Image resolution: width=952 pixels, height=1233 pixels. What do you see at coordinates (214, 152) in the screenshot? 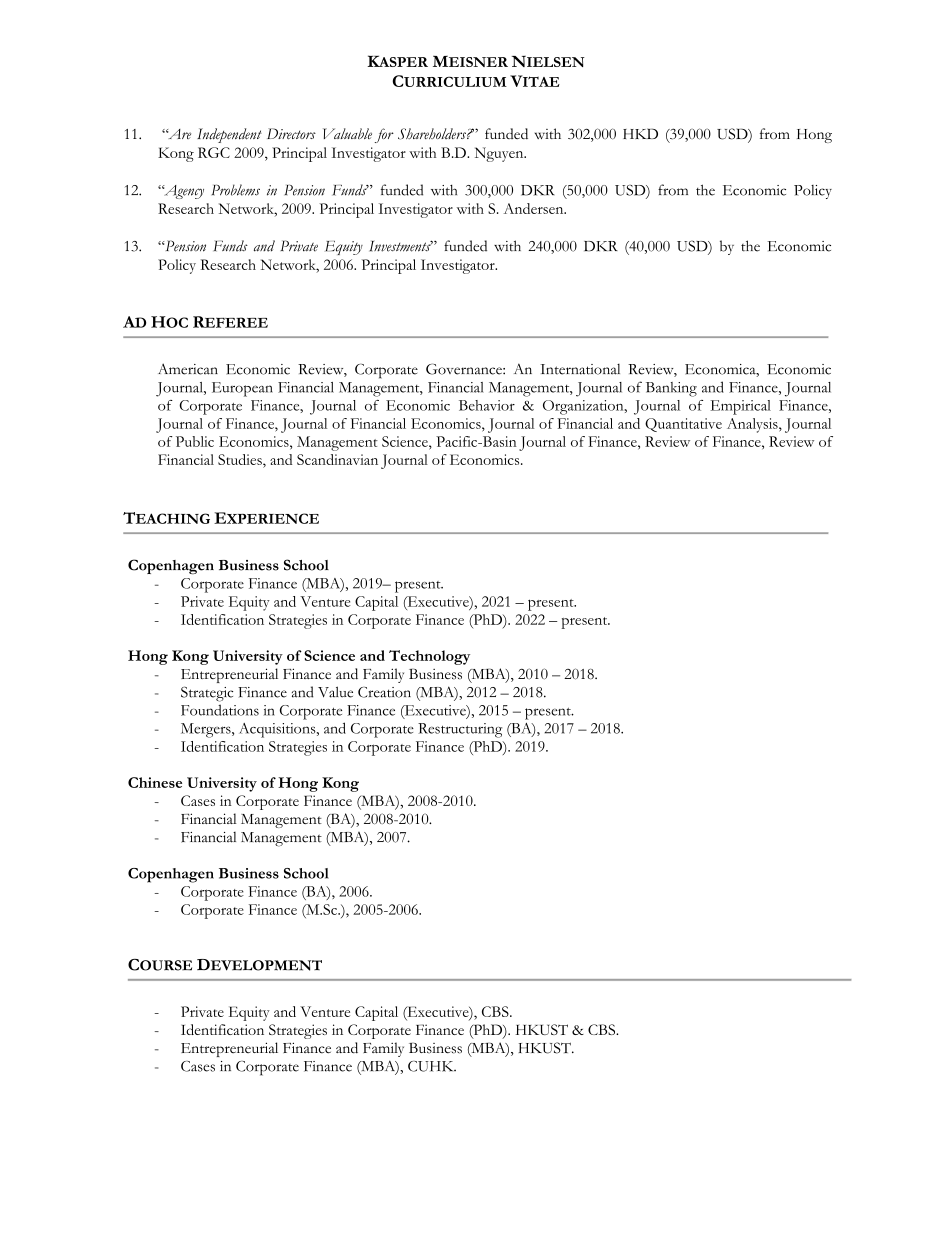
I see `RGC` at bounding box center [214, 152].
